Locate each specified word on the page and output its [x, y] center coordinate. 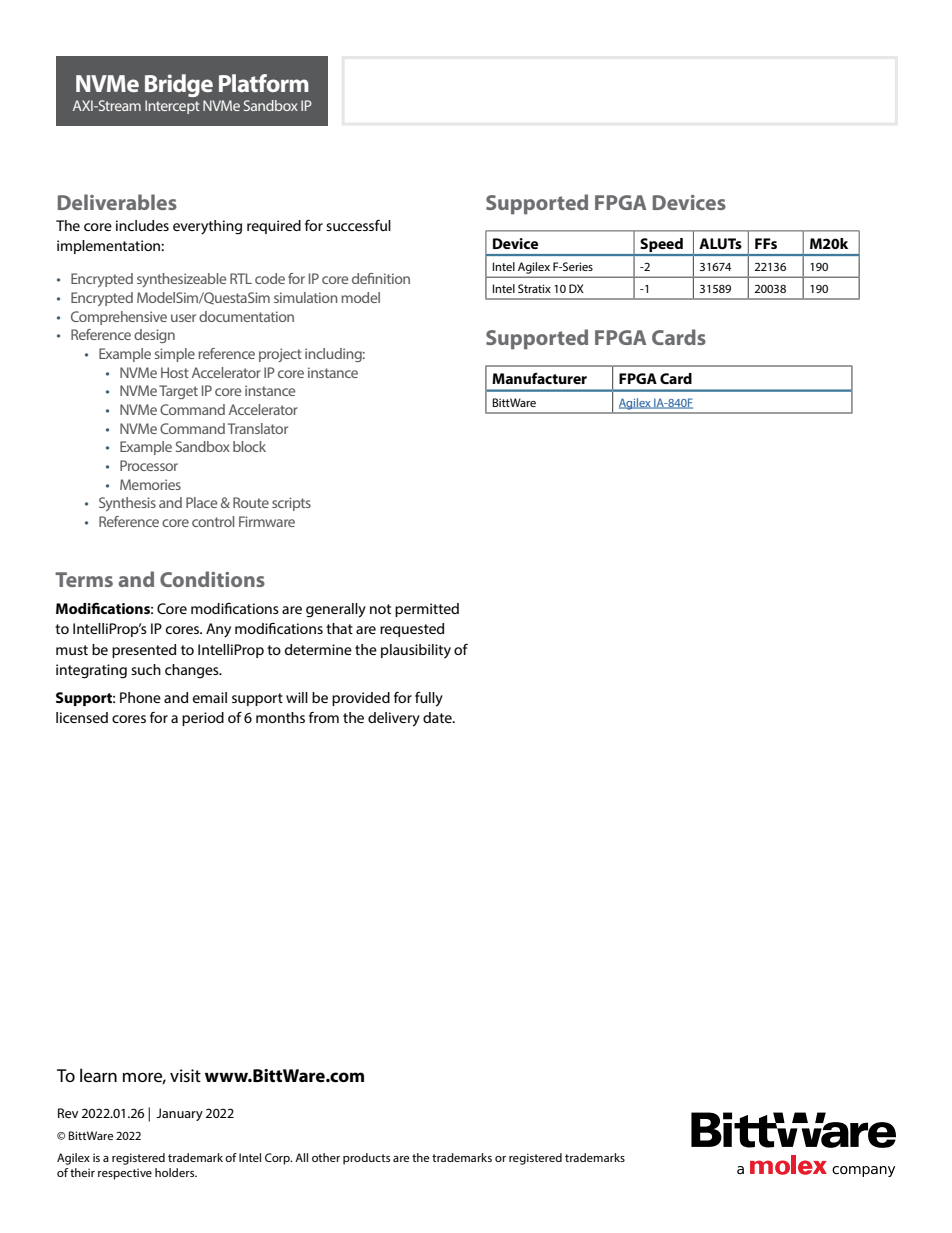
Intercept [172, 107]
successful [358, 225]
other [326, 1157]
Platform [264, 83]
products [366, 1159]
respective [125, 1174]
